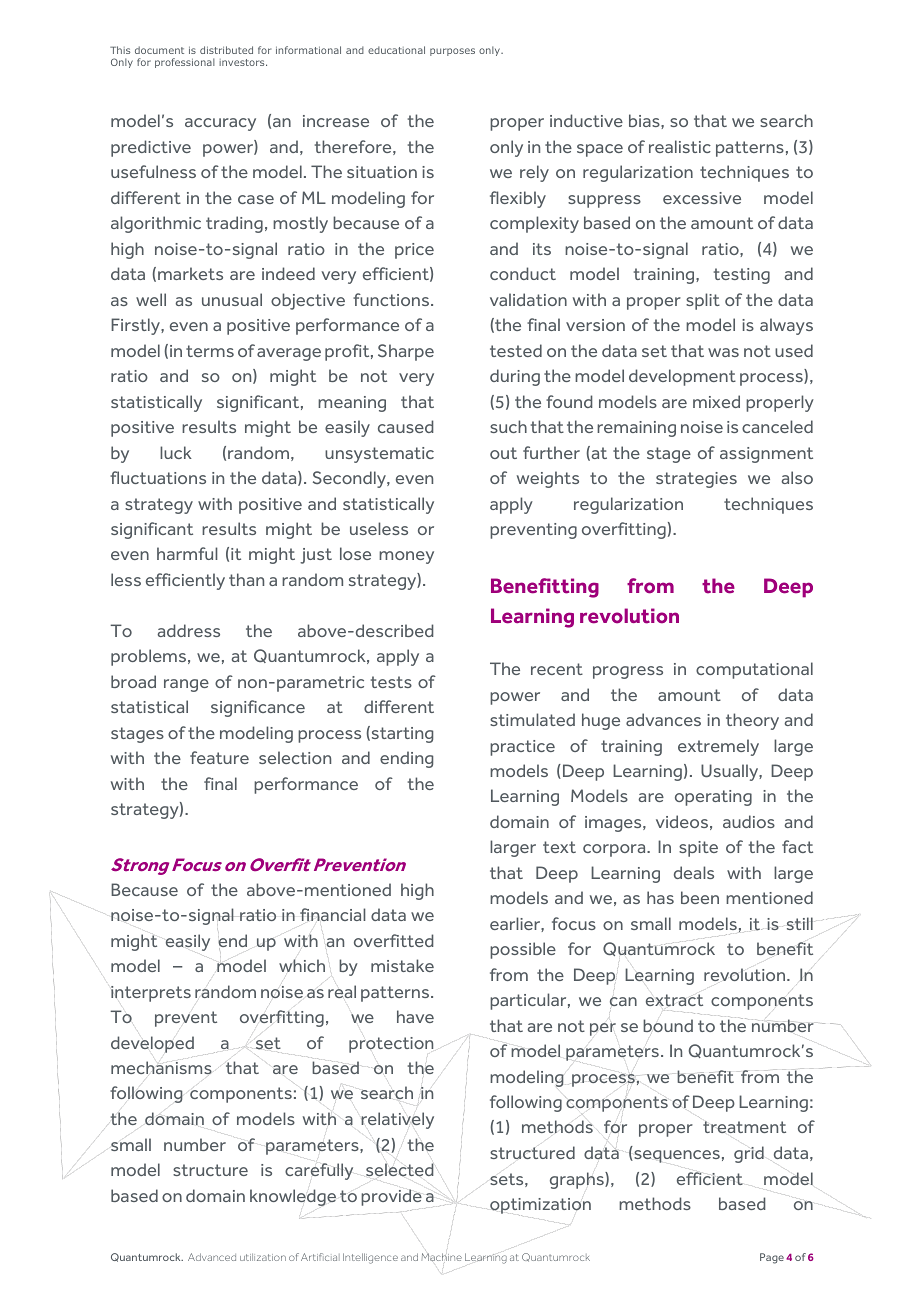  What do you see at coordinates (559, 847) in the page?
I see `text` at bounding box center [559, 847].
